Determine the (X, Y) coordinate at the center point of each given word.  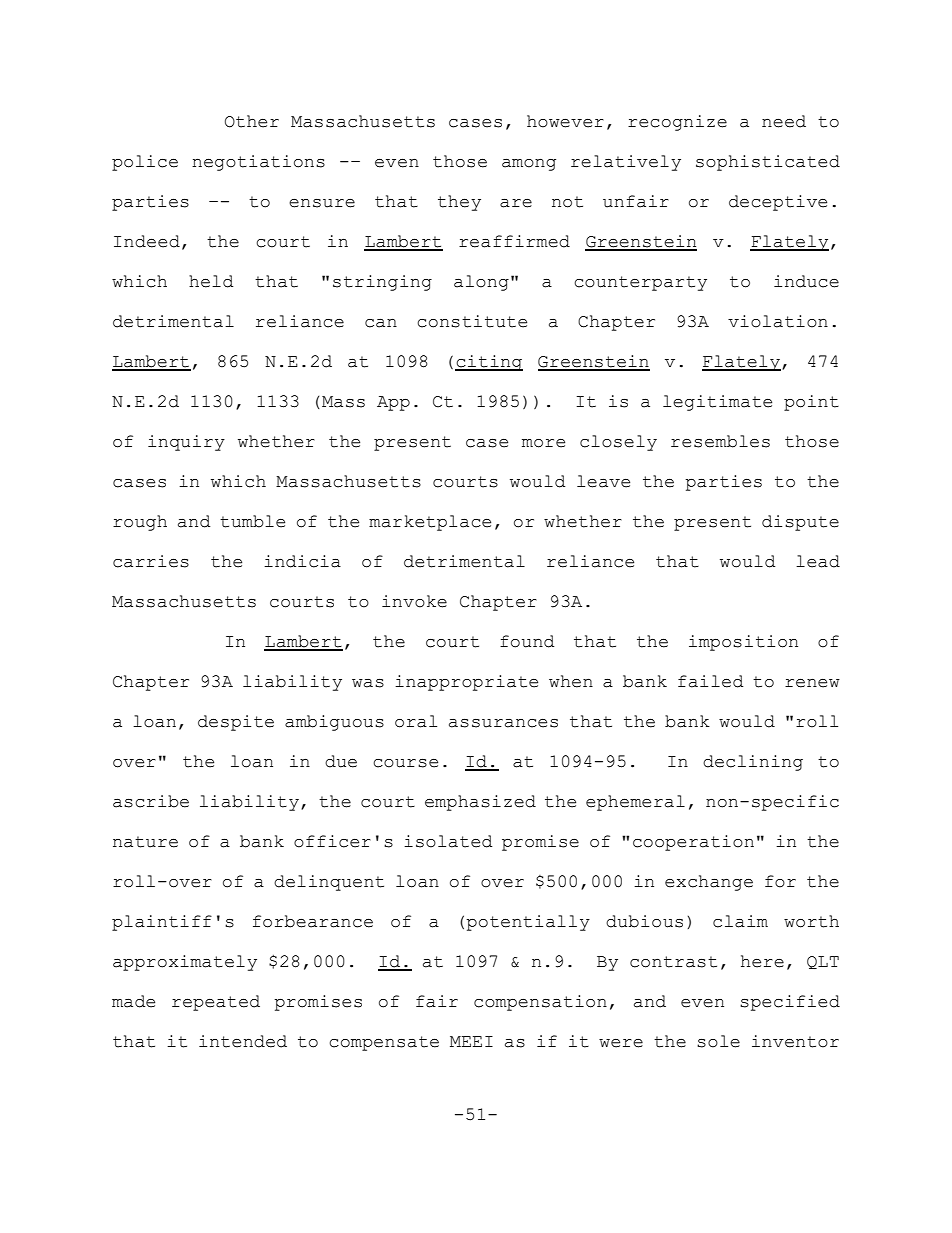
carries (151, 561)
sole (718, 1041)
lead (818, 561)
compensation (540, 1003)
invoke (414, 601)
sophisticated (768, 163)
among (529, 165)
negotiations (258, 163)
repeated (216, 1003)
